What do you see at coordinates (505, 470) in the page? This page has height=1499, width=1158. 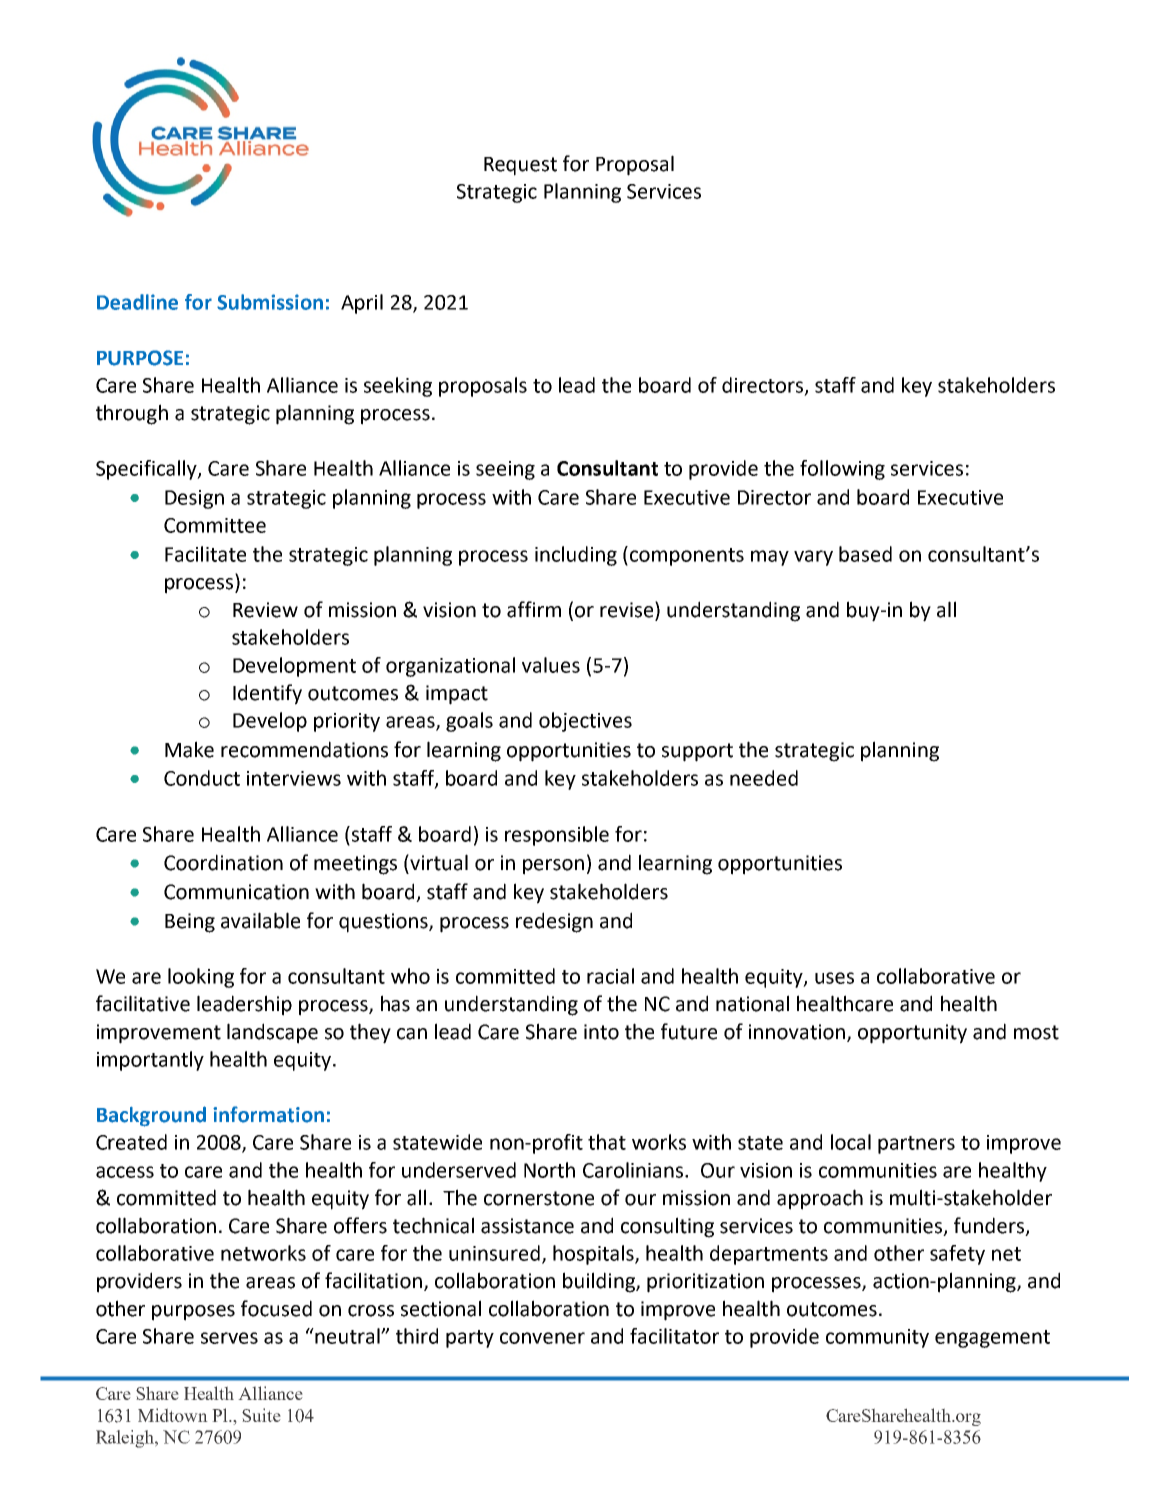 I see `seeing` at bounding box center [505, 470].
